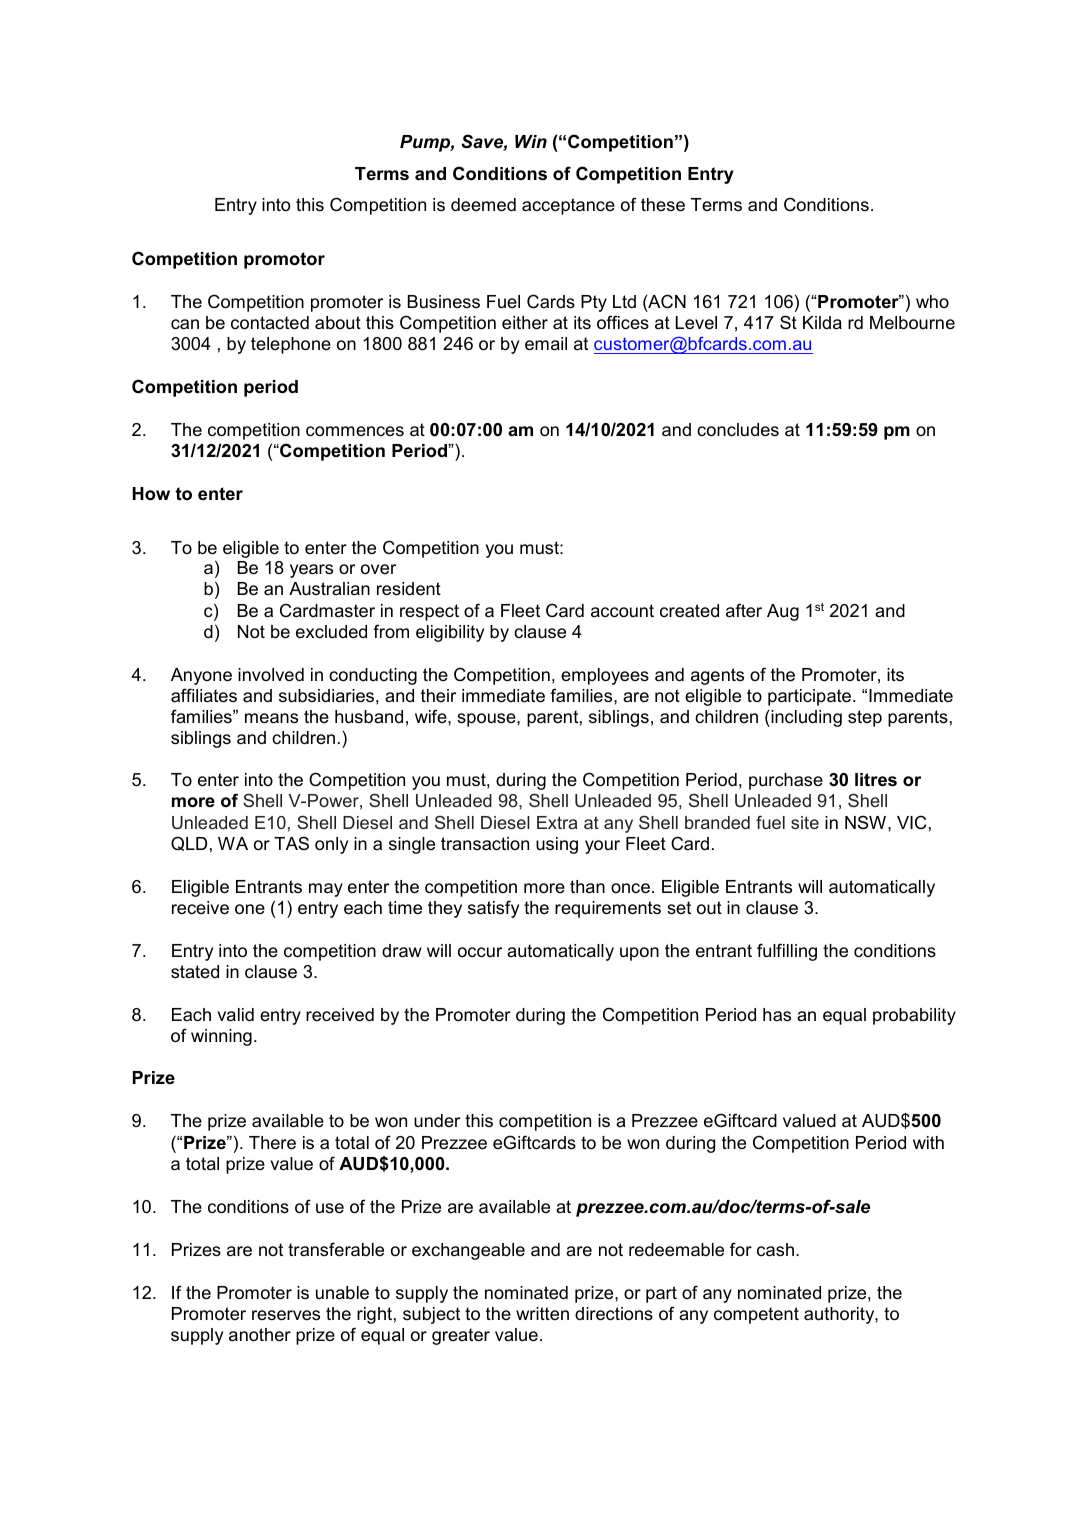 This page has width=1089, height=1540. I want to click on contacted, so click(270, 323).
